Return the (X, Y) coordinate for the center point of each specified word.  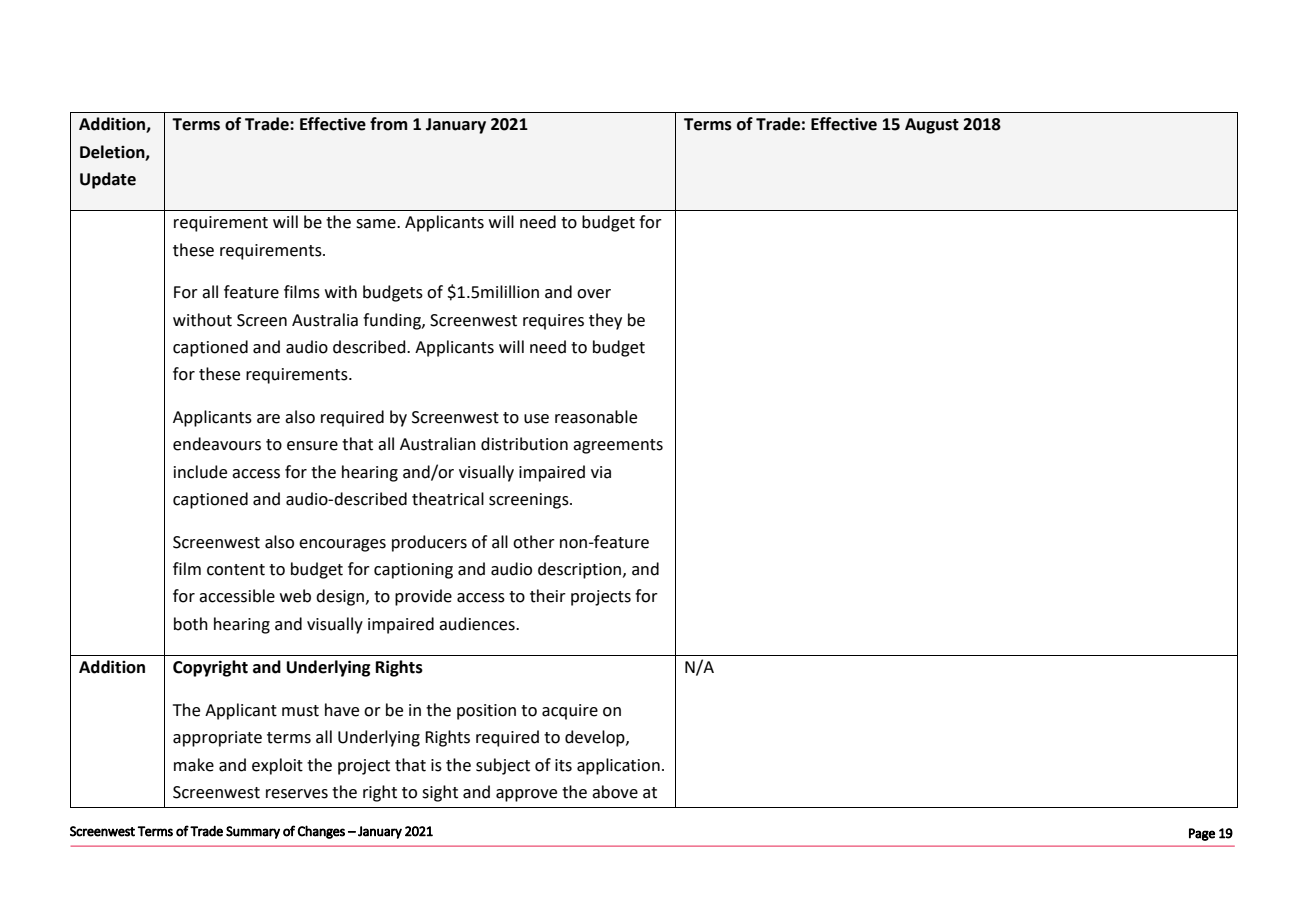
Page (1202, 834)
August (932, 126)
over (594, 294)
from (388, 124)
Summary (253, 832)
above (615, 792)
